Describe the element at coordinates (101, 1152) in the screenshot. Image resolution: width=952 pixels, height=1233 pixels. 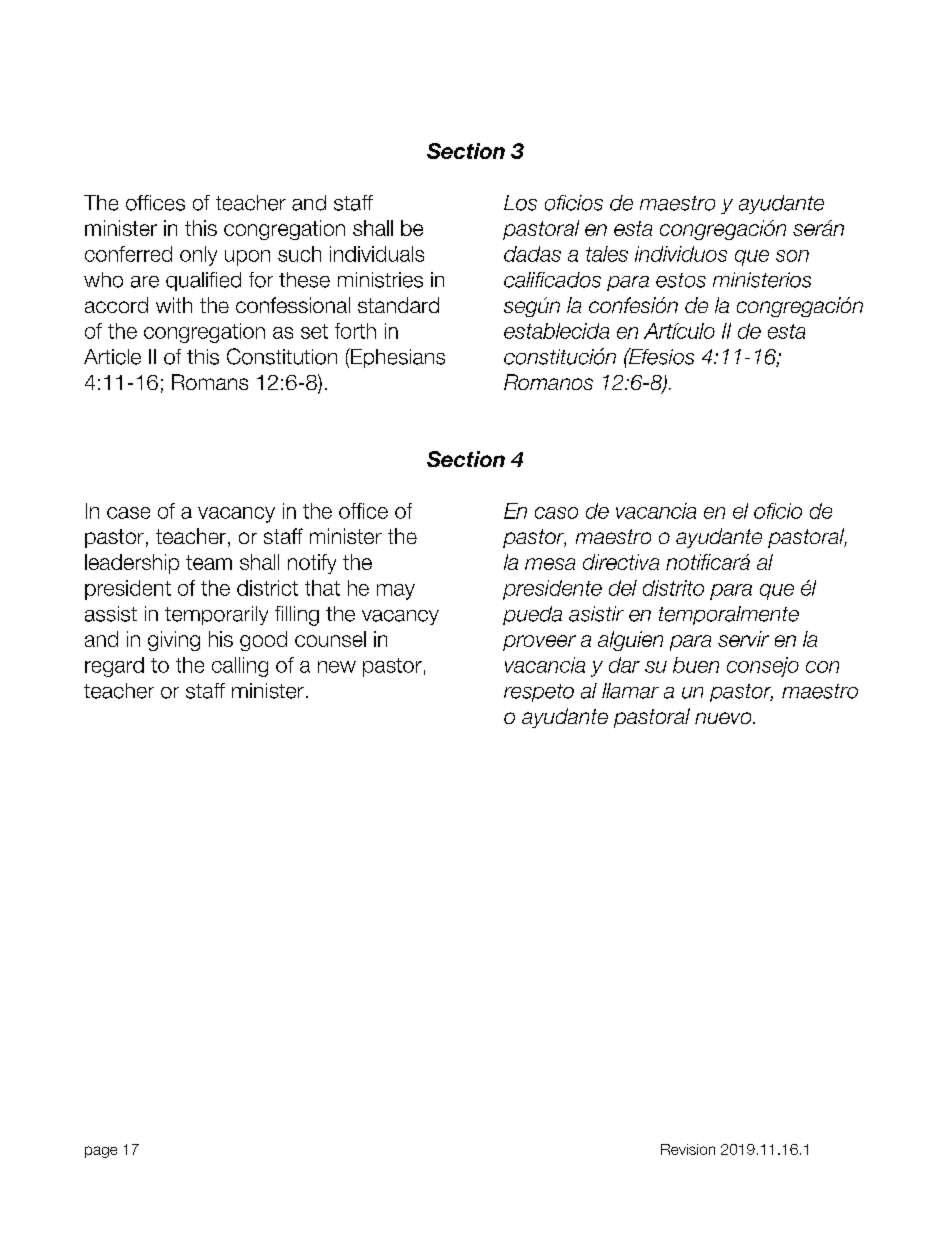
I see `page` at that location.
